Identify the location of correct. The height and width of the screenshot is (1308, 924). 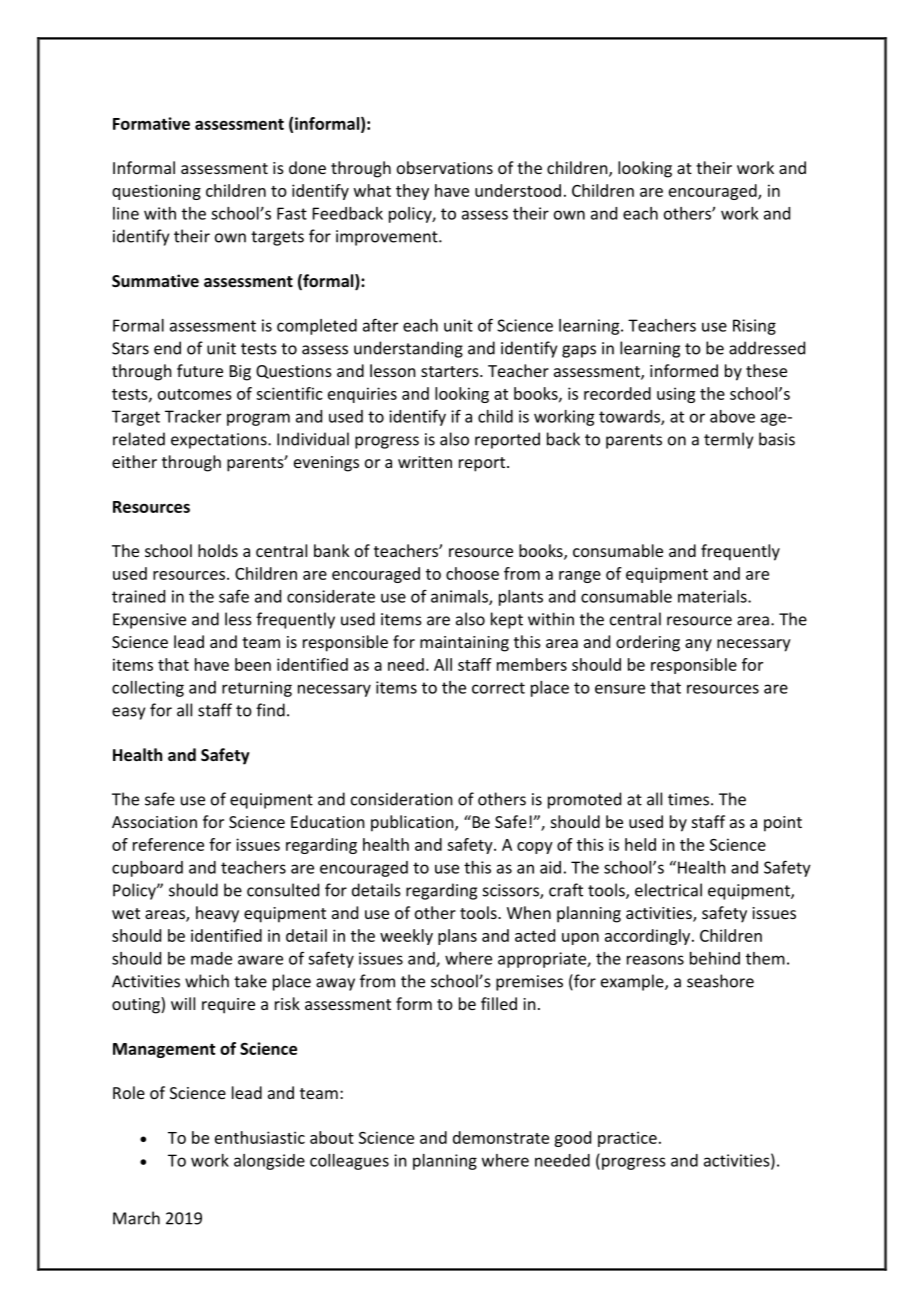
(498, 688).
